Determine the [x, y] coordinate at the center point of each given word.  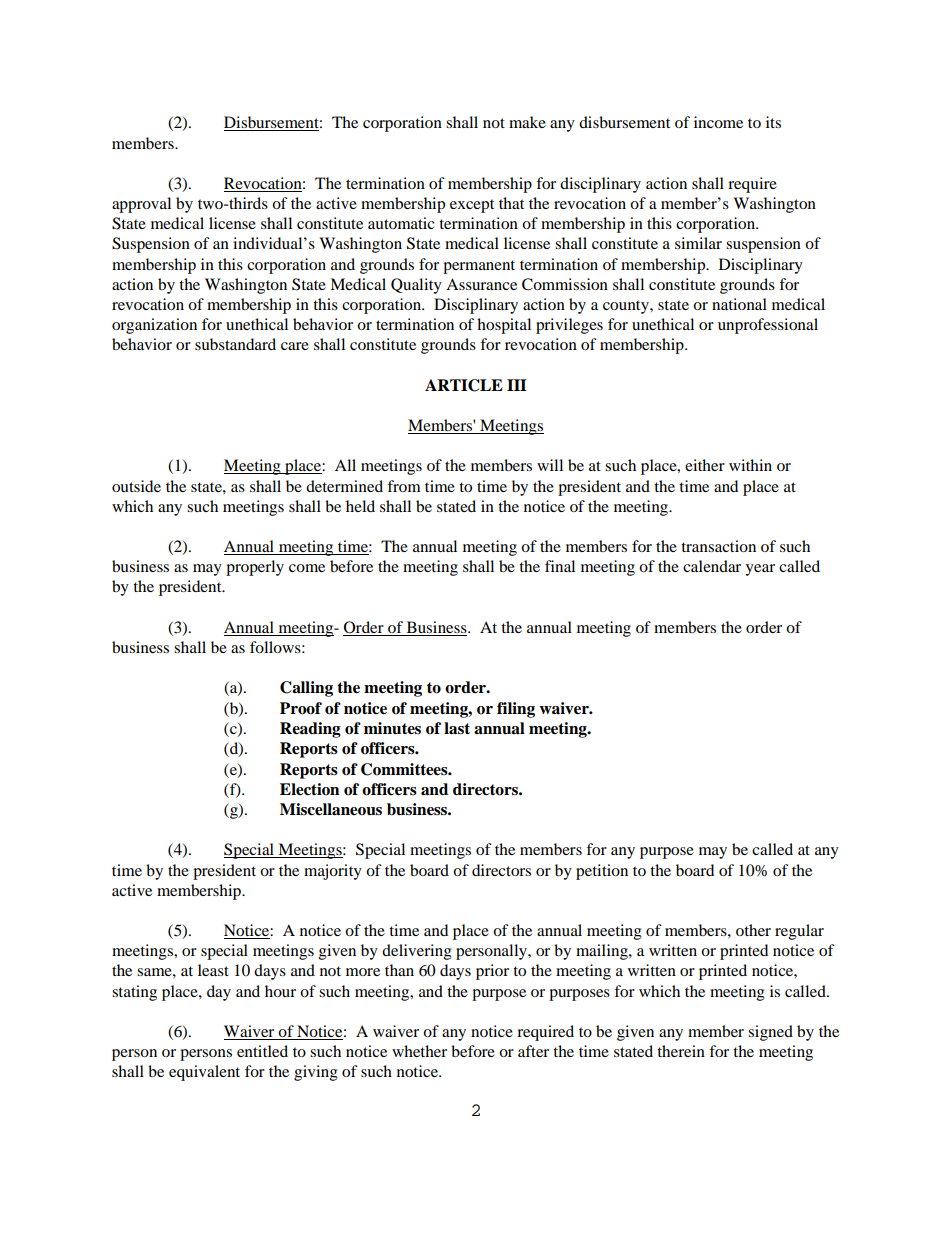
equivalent [204, 1073]
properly [255, 568]
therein [681, 1051]
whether [419, 1051]
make [527, 122]
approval [141, 205]
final [560, 566]
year [760, 570]
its [773, 122]
